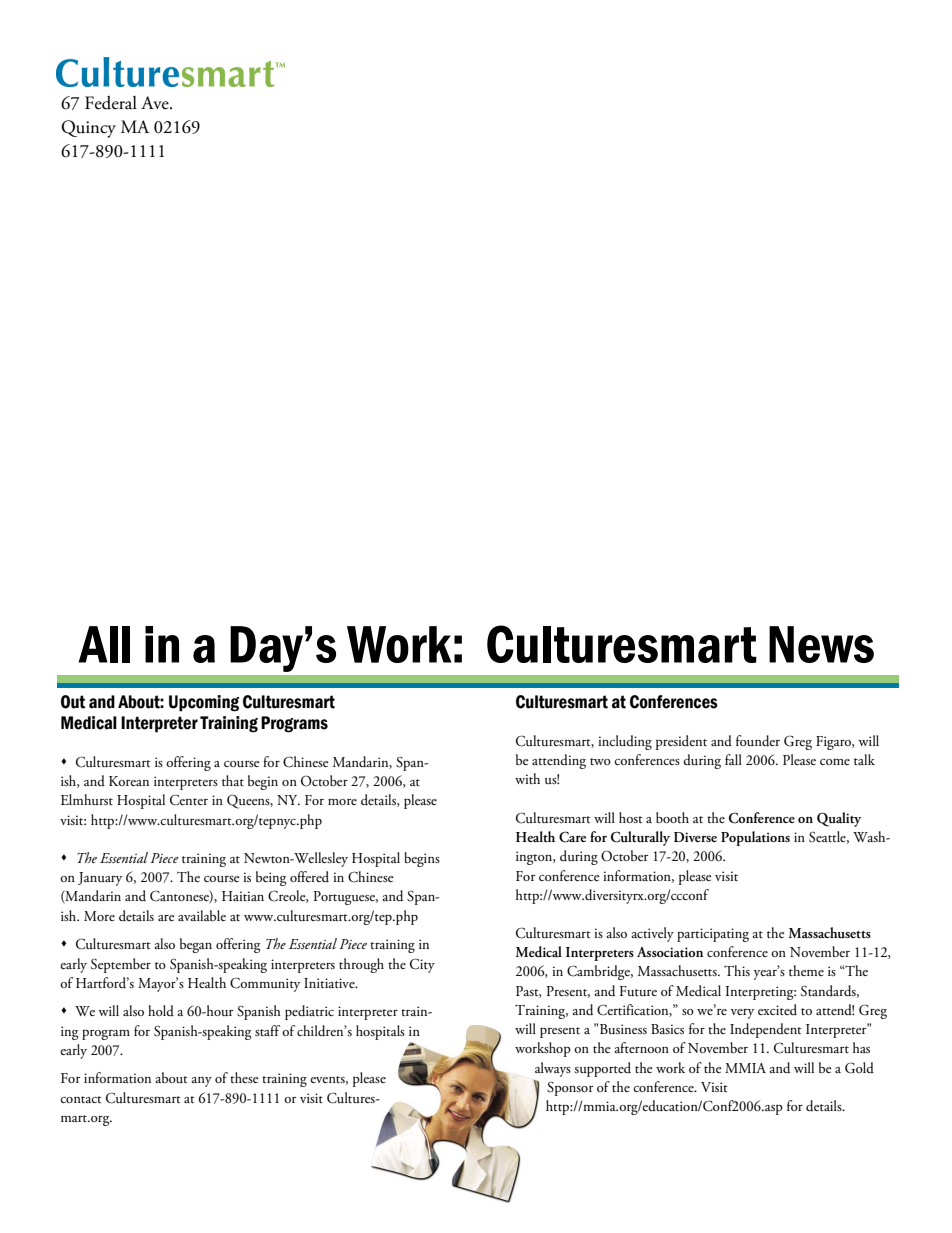 The height and width of the image is (1233, 952). I want to click on always, so click(553, 1069).
